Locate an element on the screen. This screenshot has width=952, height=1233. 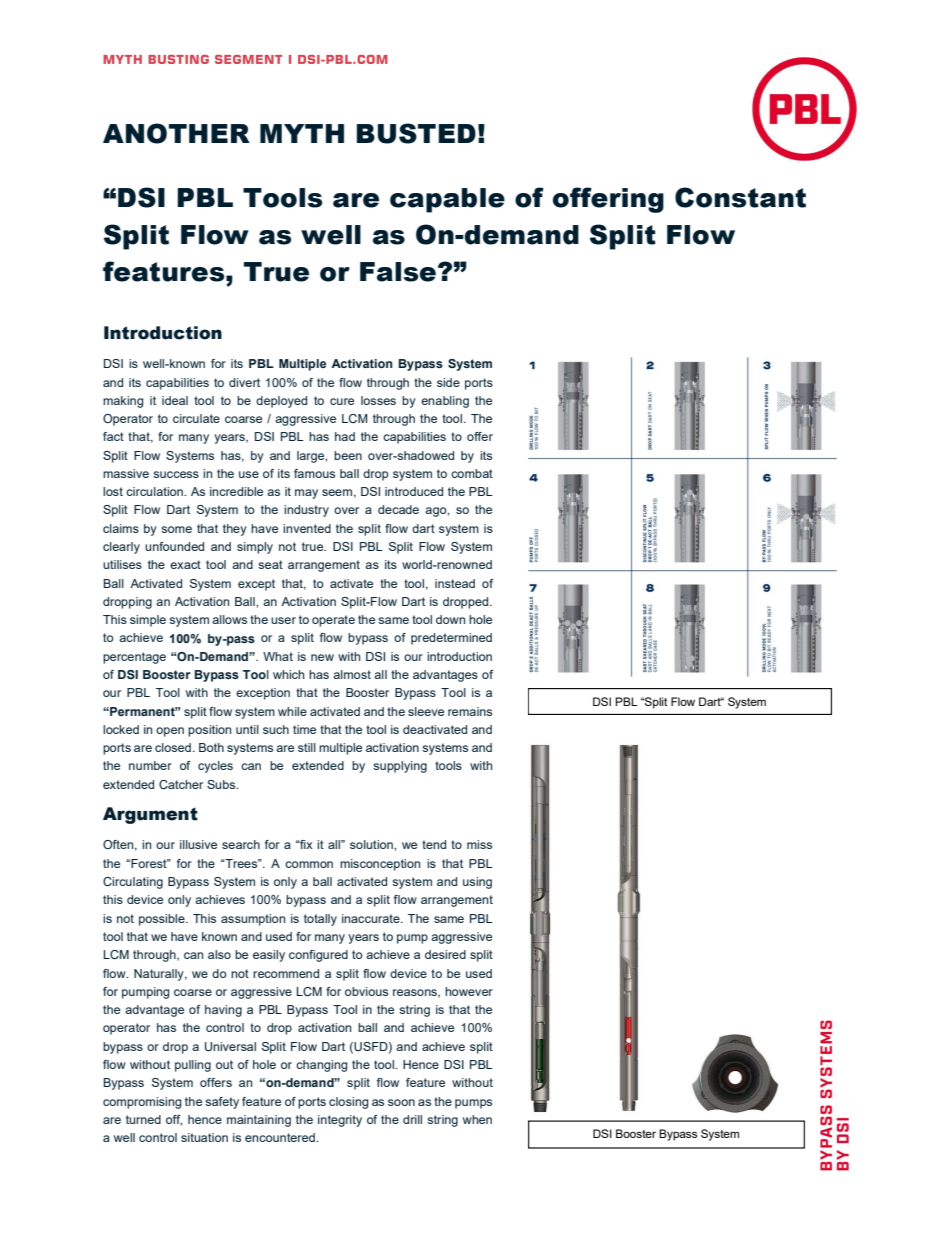
predetermined is located at coordinates (451, 639).
